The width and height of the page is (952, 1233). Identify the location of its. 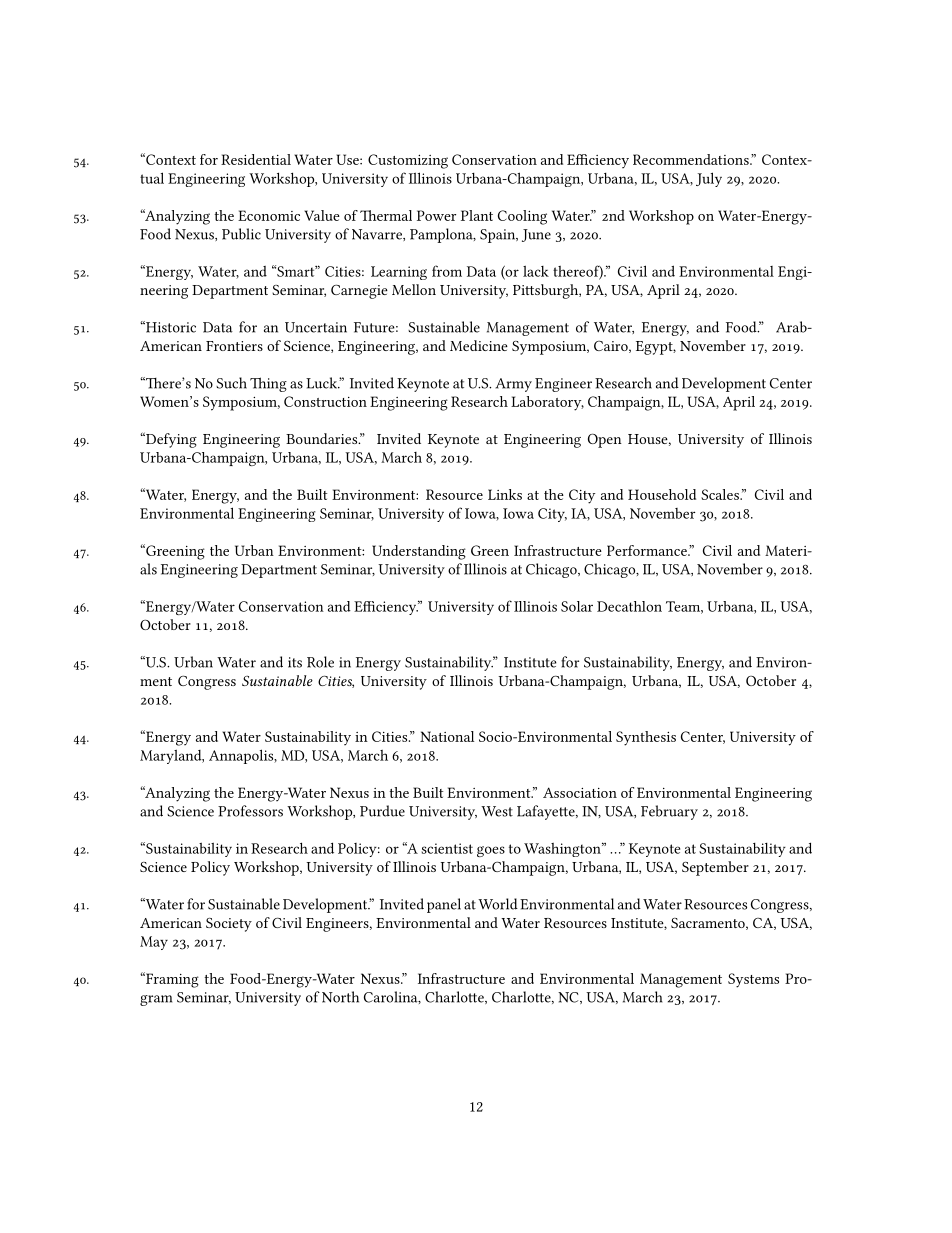
(295, 662).
